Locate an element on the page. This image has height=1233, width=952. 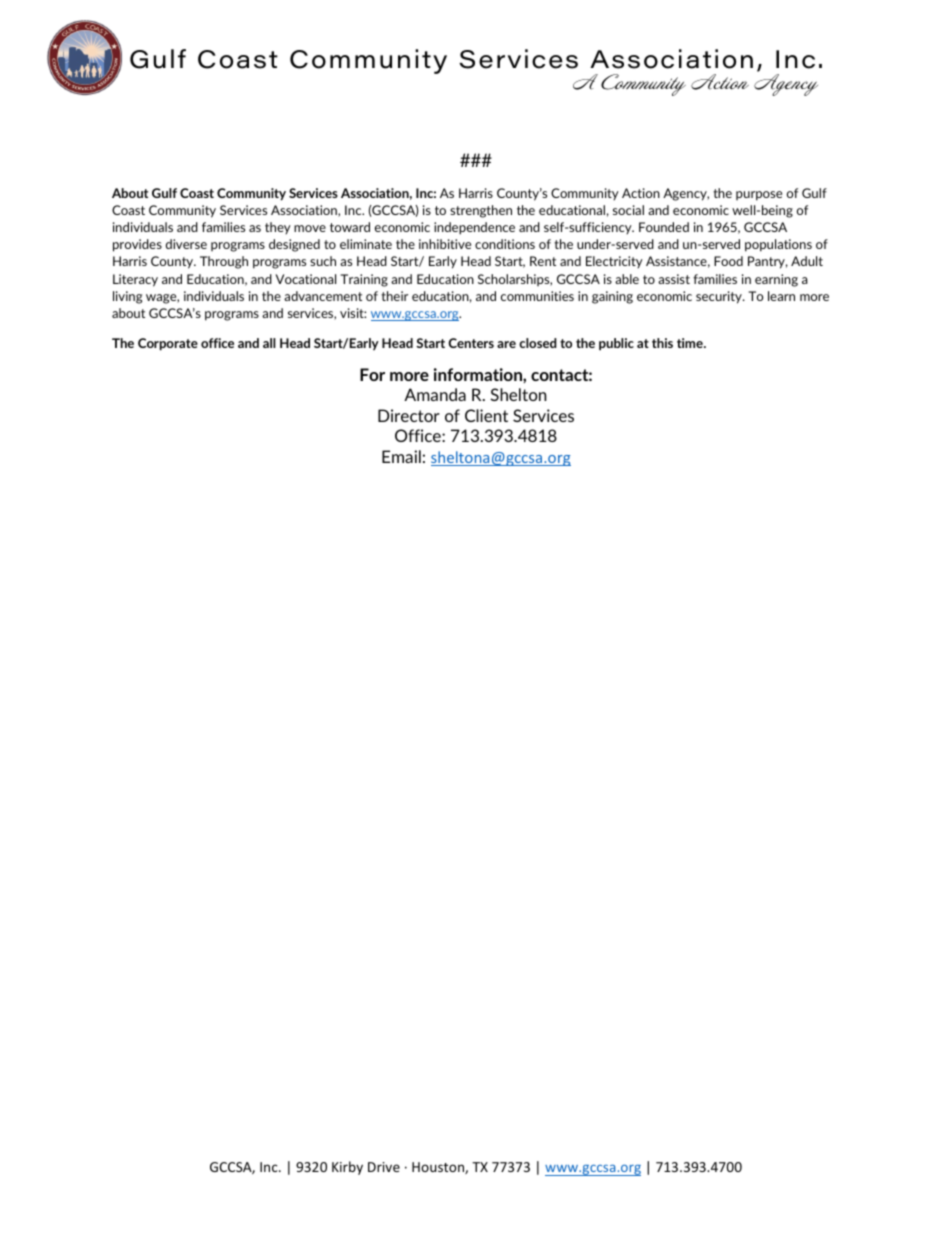
Kirby is located at coordinates (347, 1168).
